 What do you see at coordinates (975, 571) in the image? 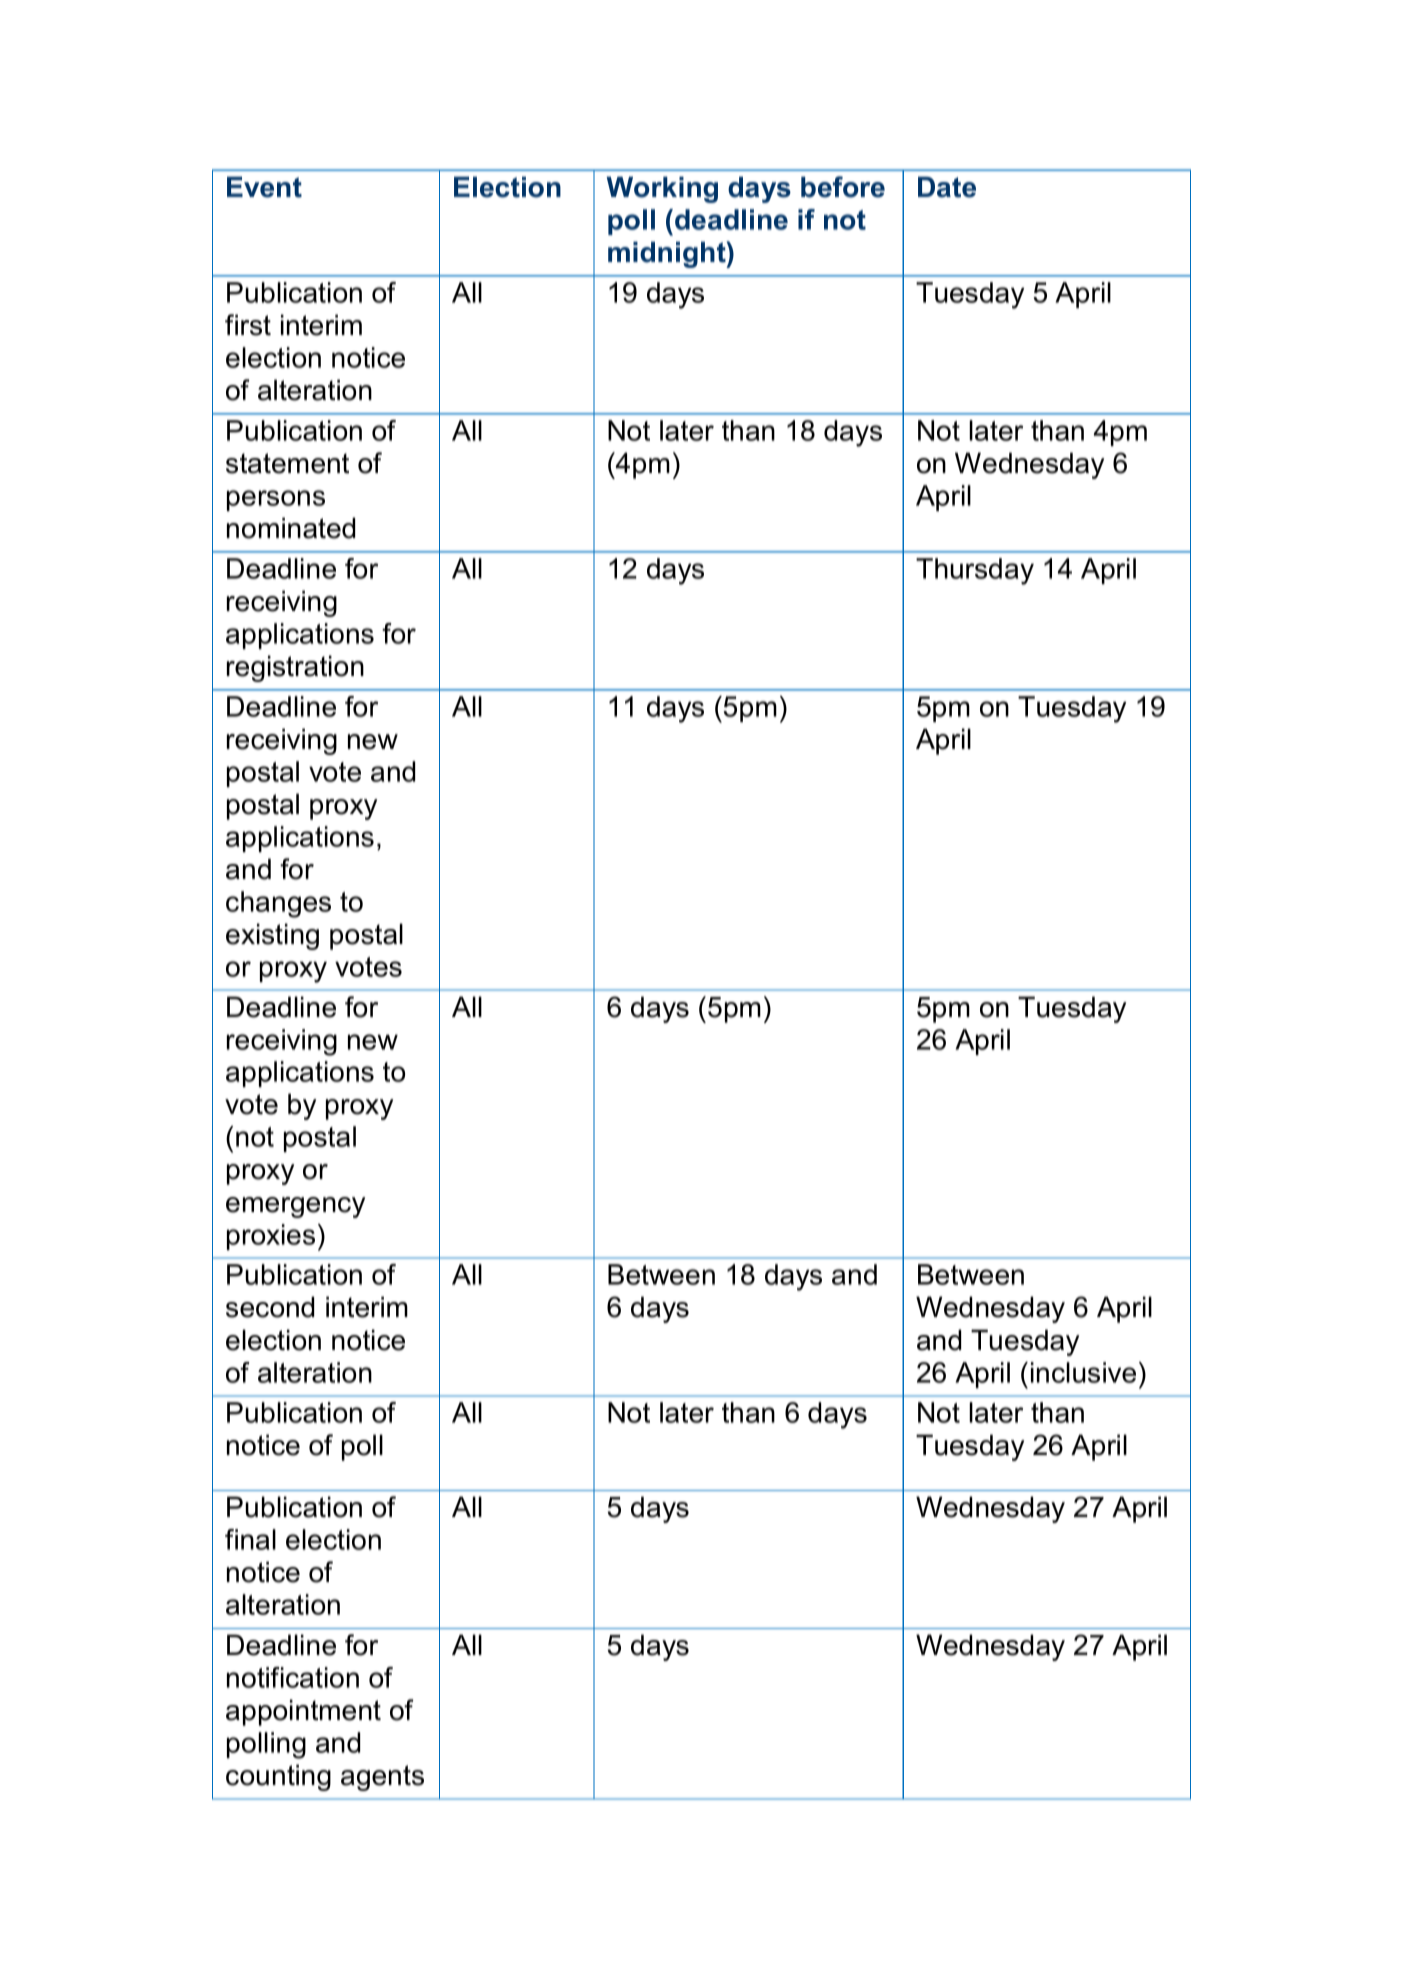
I see `Thursday` at bounding box center [975, 571].
